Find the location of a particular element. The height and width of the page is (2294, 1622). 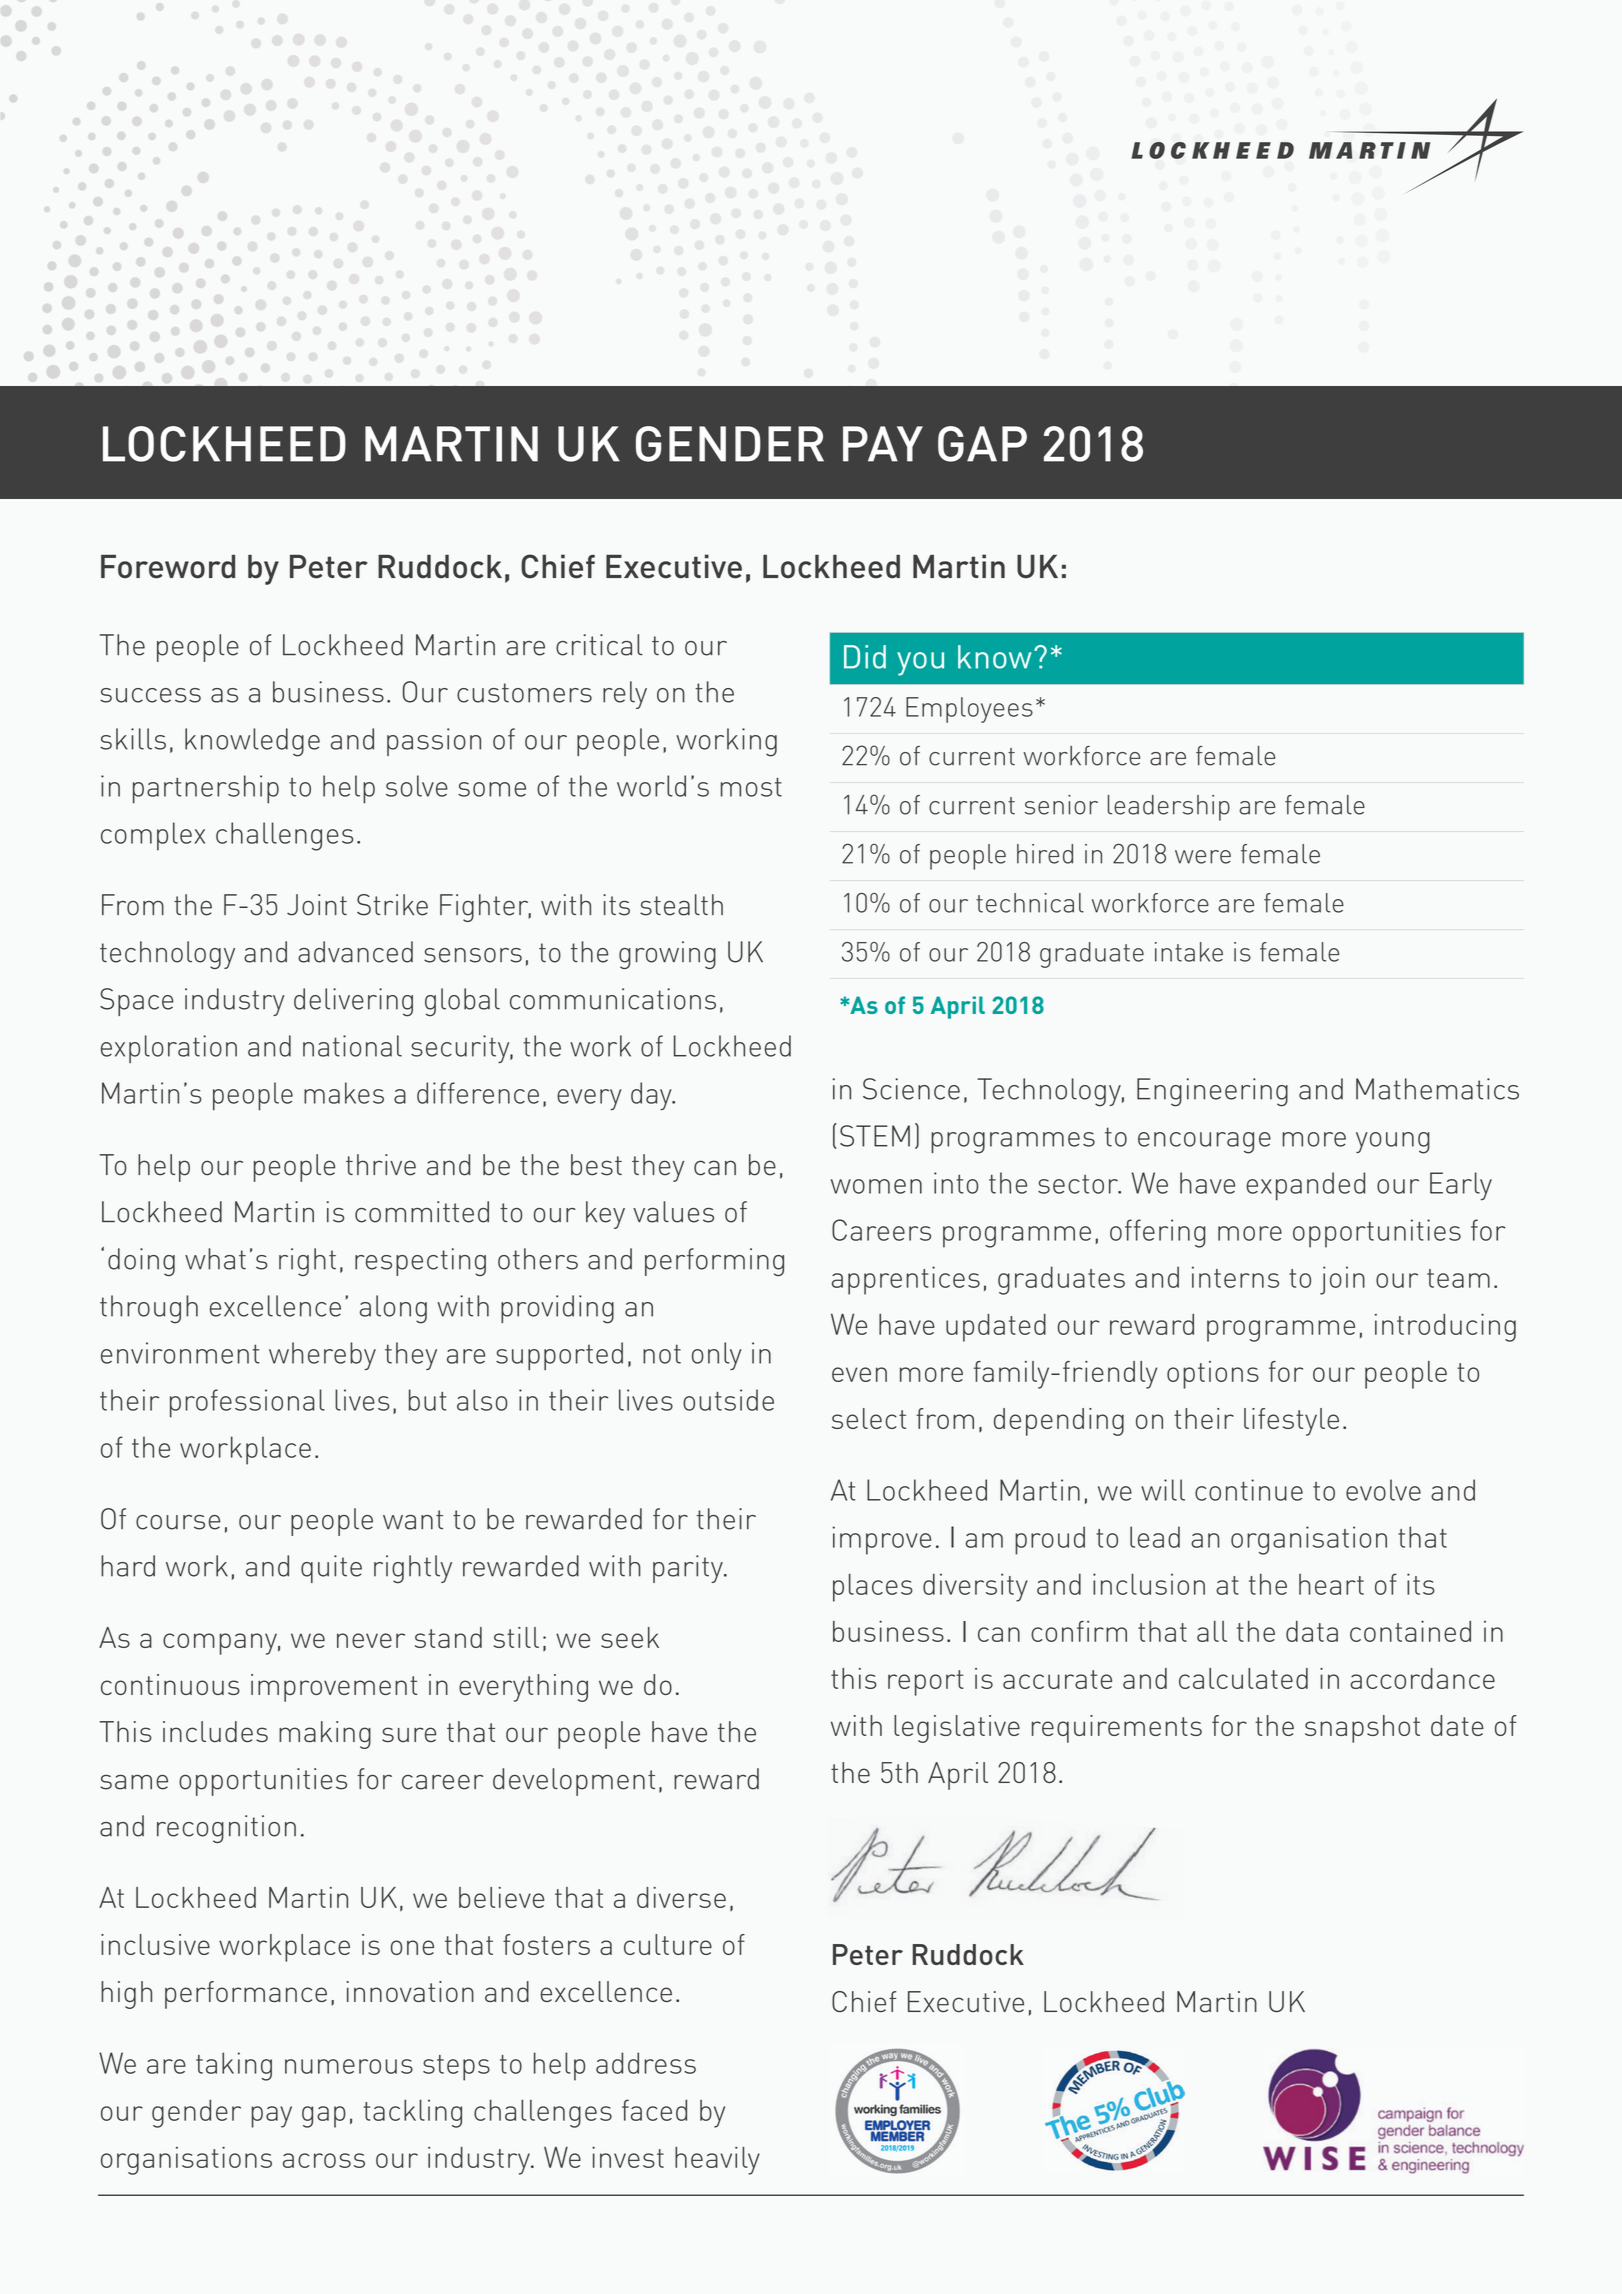

quite is located at coordinates (331, 1569).
